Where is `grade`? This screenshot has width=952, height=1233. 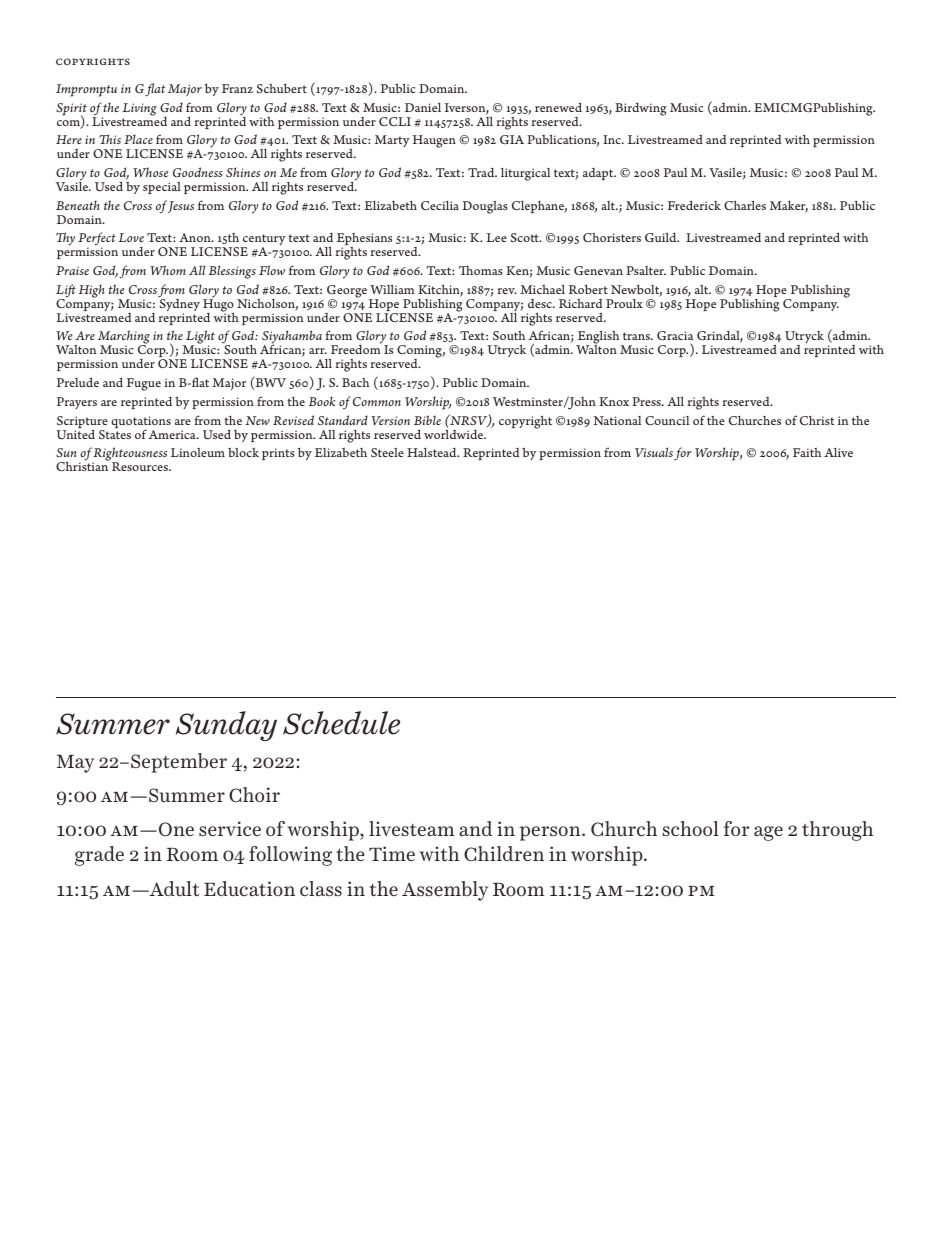 grade is located at coordinates (99, 856).
